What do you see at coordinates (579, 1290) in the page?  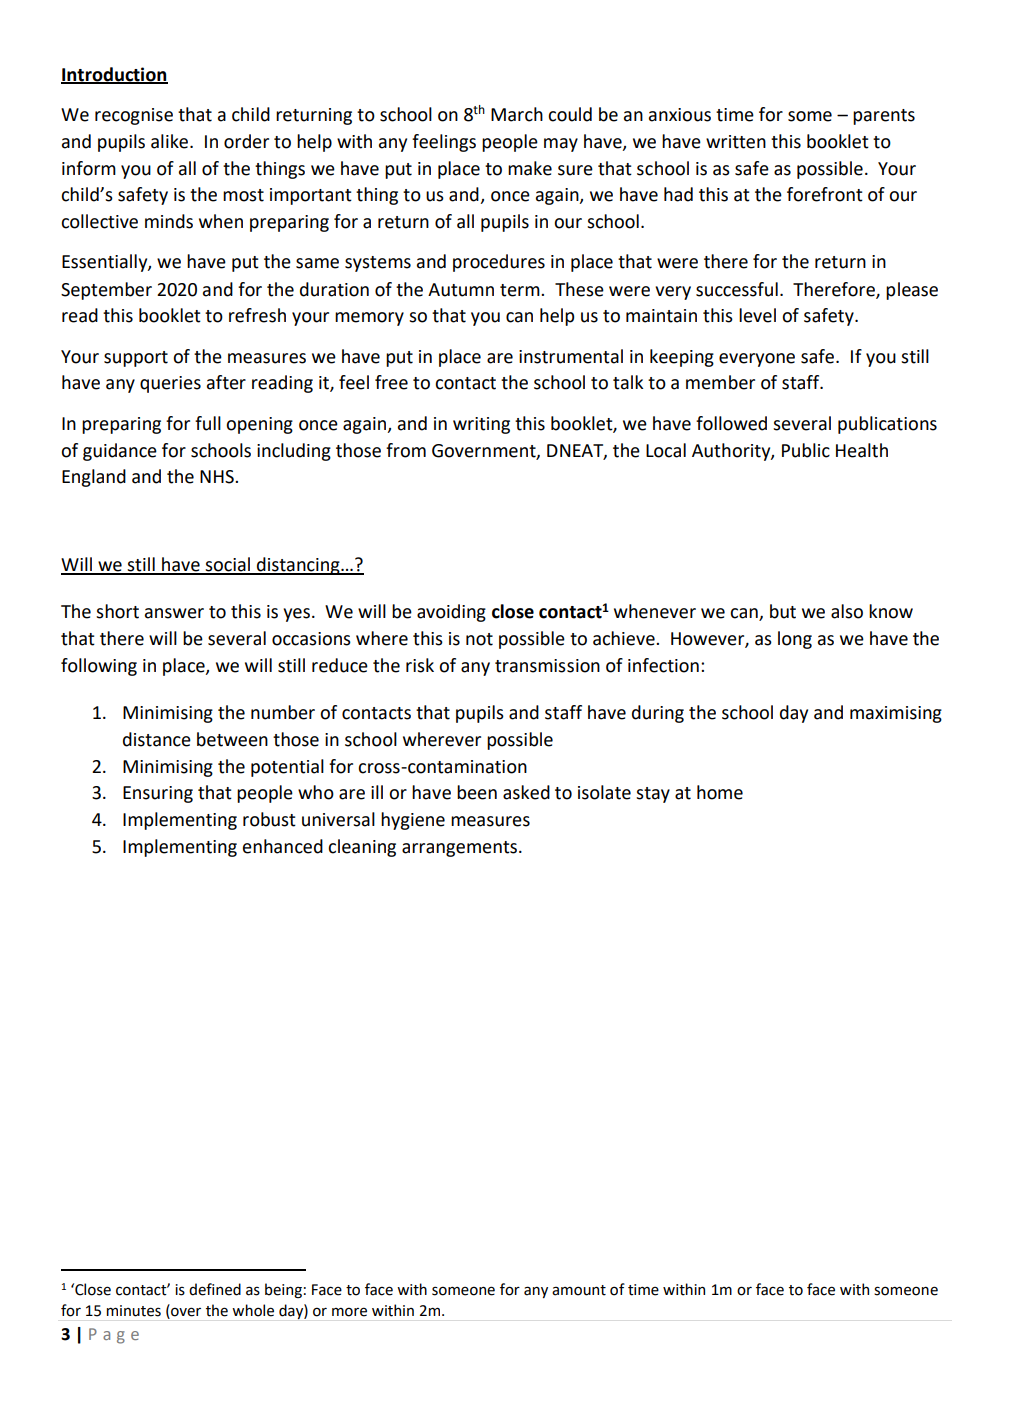 I see `amount` at bounding box center [579, 1290].
